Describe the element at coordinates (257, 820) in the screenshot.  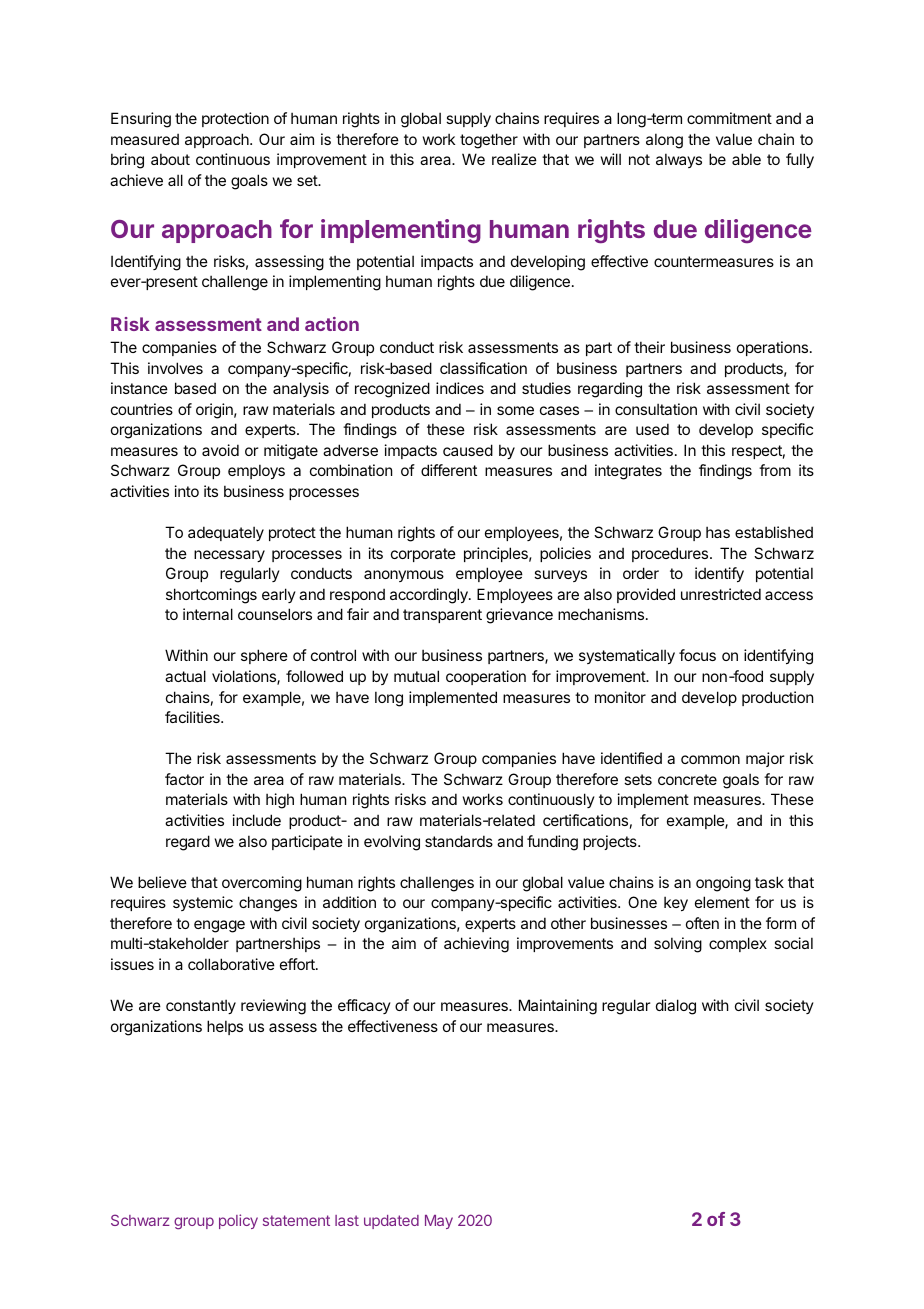
I see `include` at that location.
